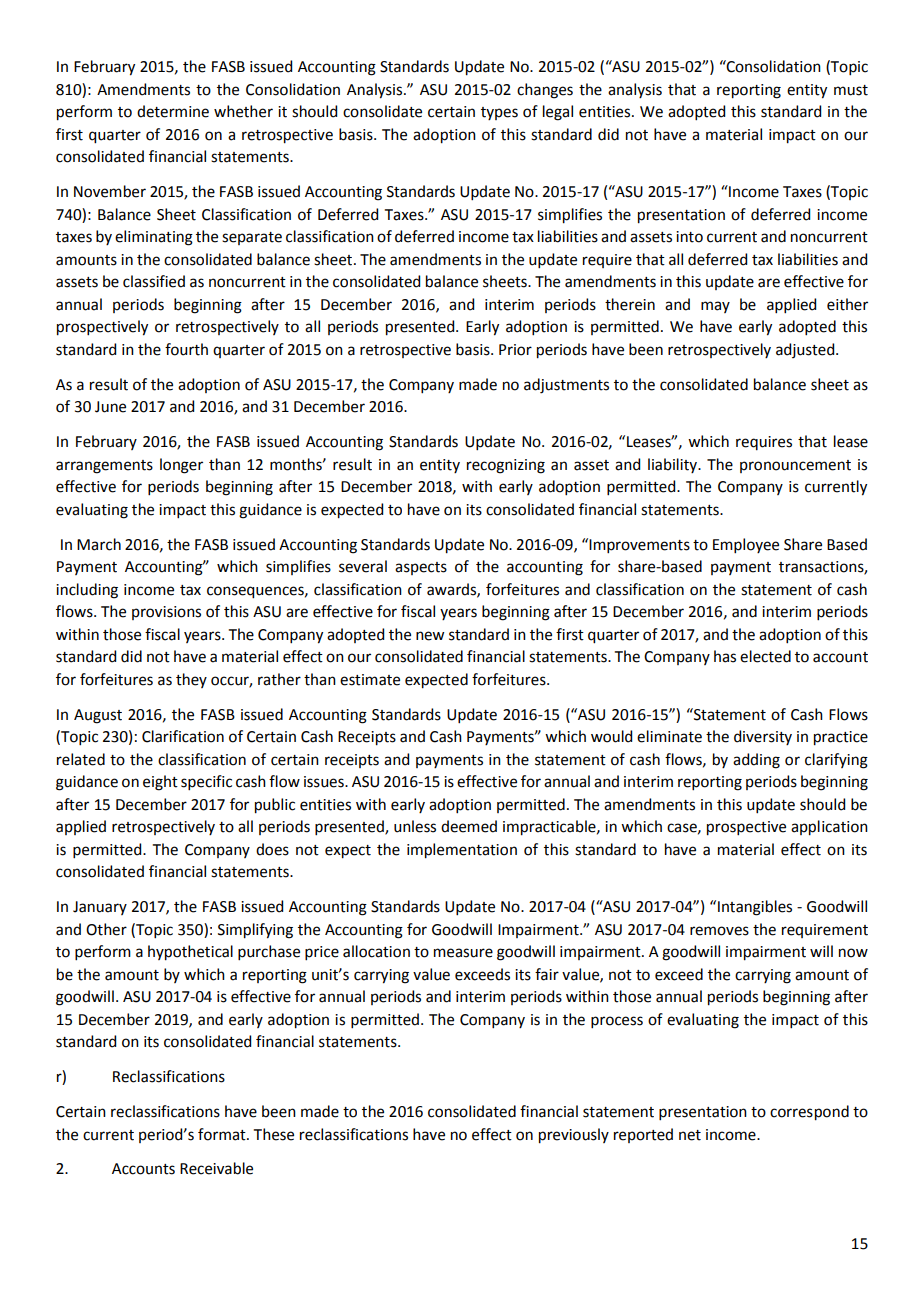 The width and height of the screenshot is (924, 1308). Describe the element at coordinates (809, 1113) in the screenshot. I see `correspond` at that location.
